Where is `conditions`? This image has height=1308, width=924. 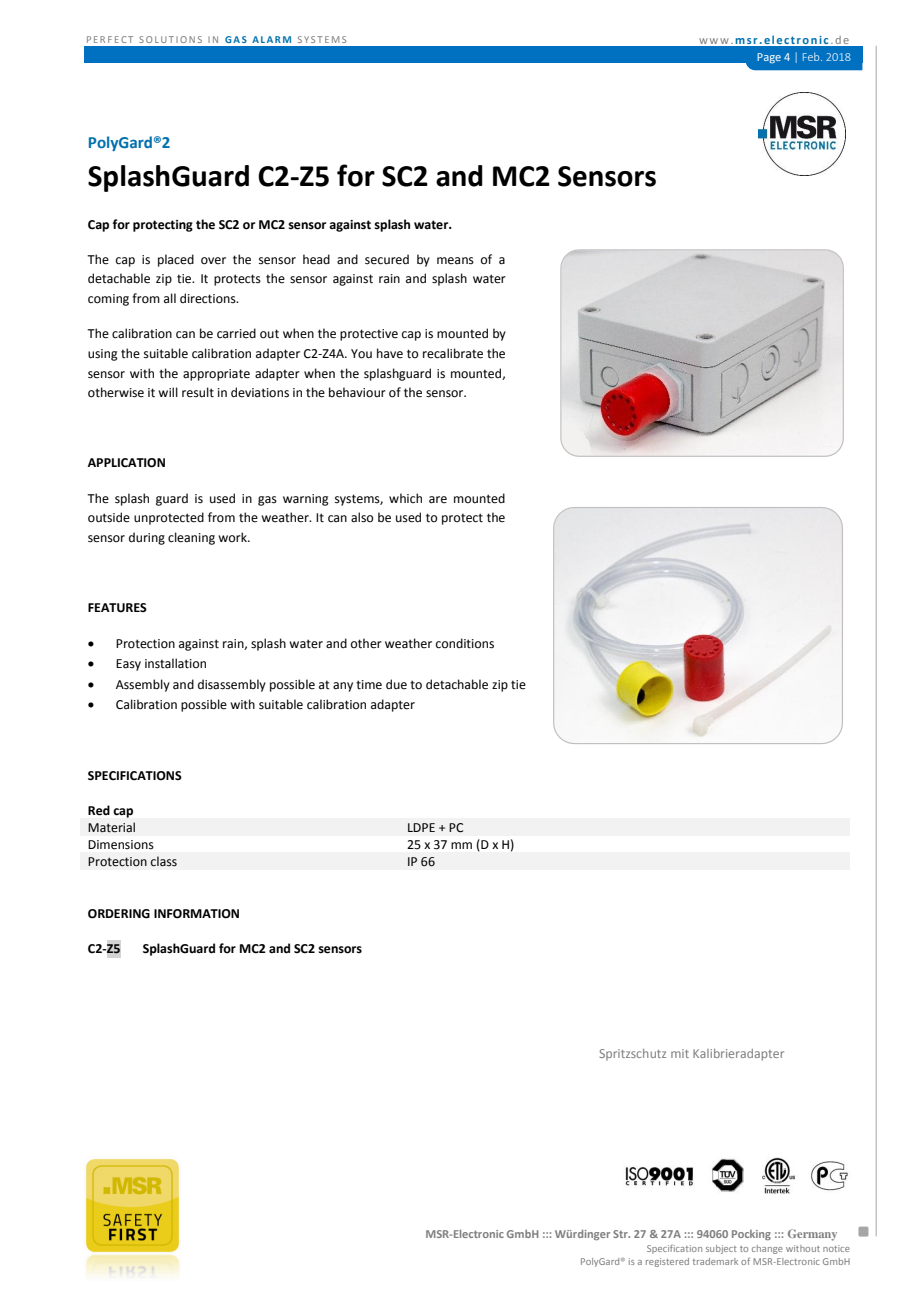 conditions is located at coordinates (465, 643).
